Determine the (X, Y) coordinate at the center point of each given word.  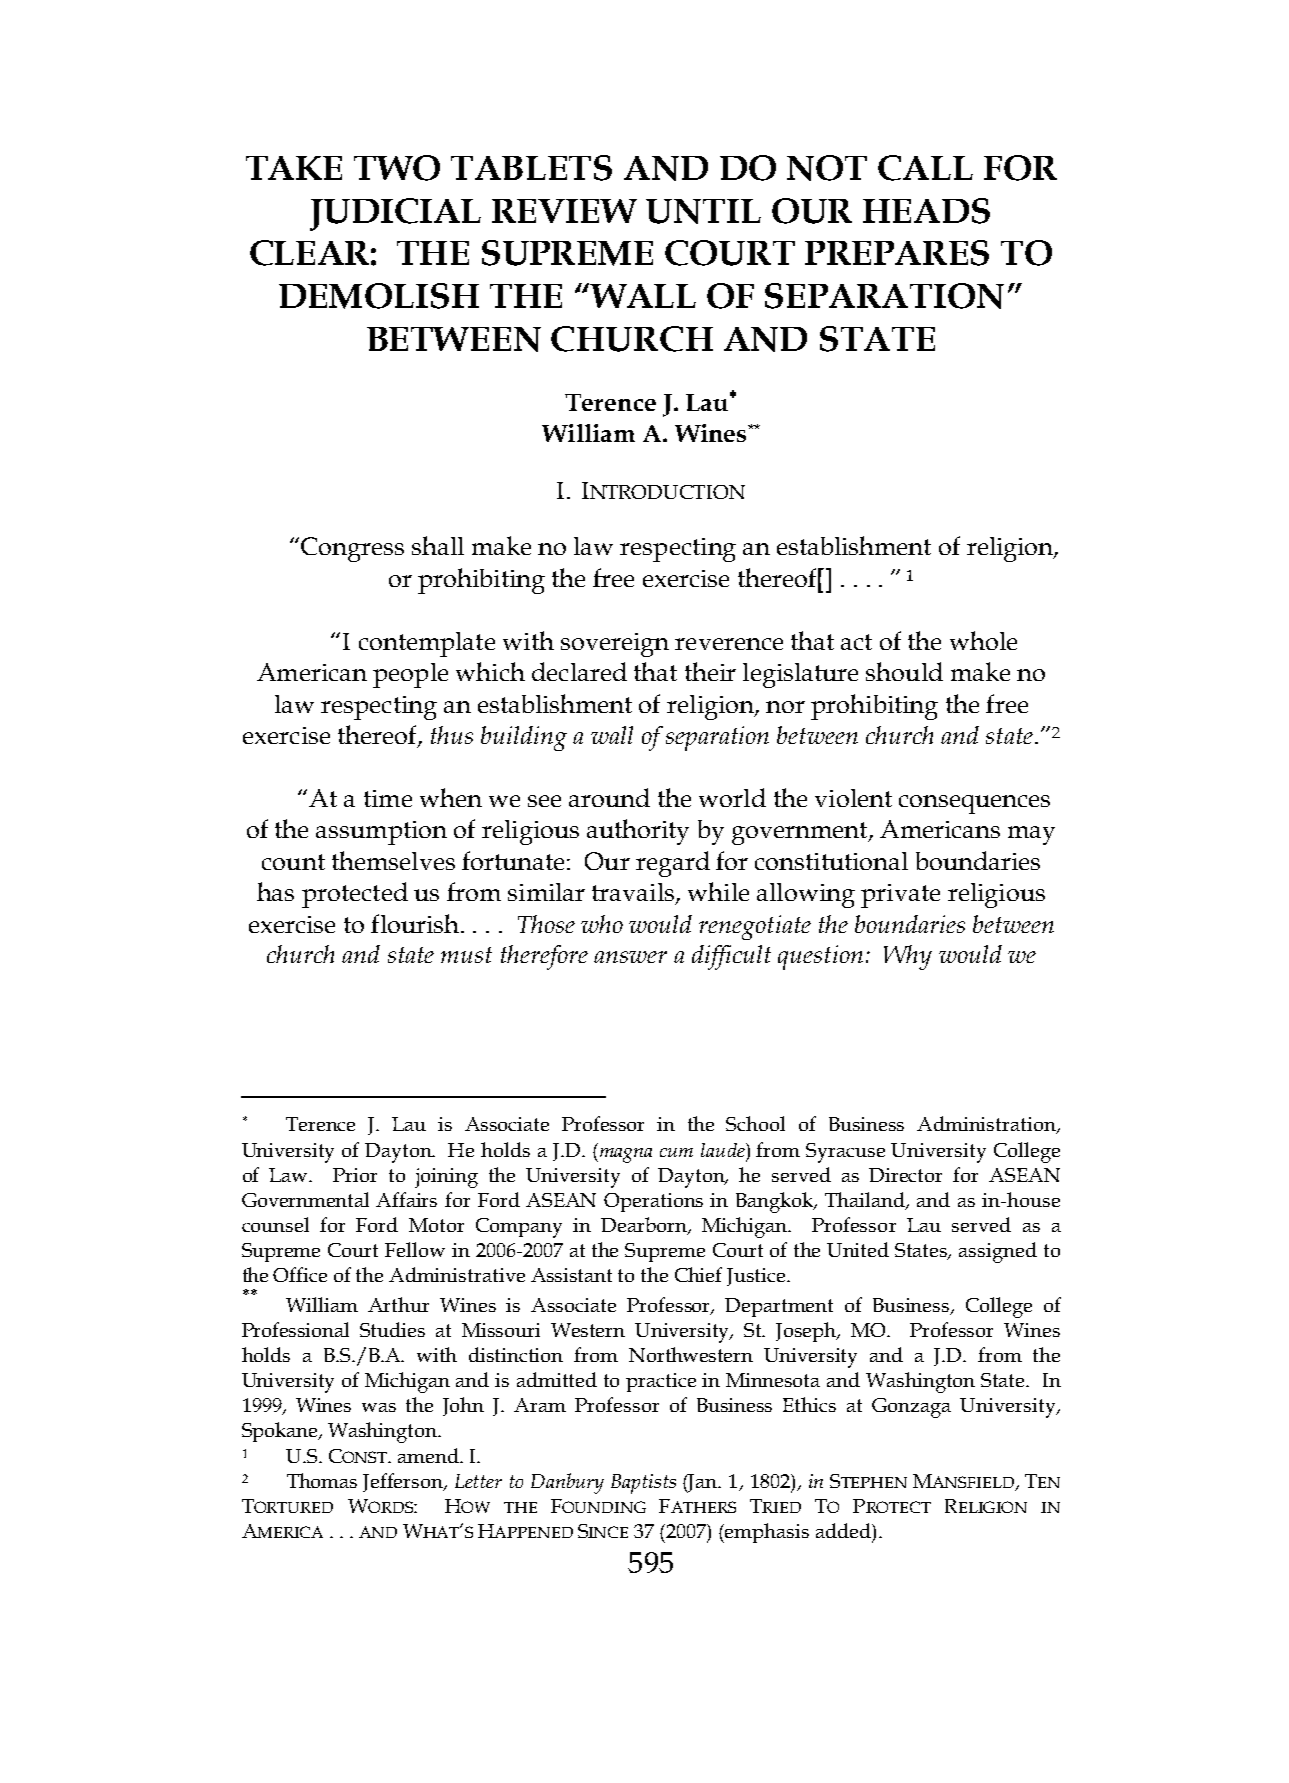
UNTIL (703, 211)
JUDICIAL (395, 214)
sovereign (615, 645)
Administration (987, 1125)
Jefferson (404, 1482)
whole (983, 640)
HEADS (926, 211)
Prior (355, 1175)
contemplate (427, 644)
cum (676, 1152)
